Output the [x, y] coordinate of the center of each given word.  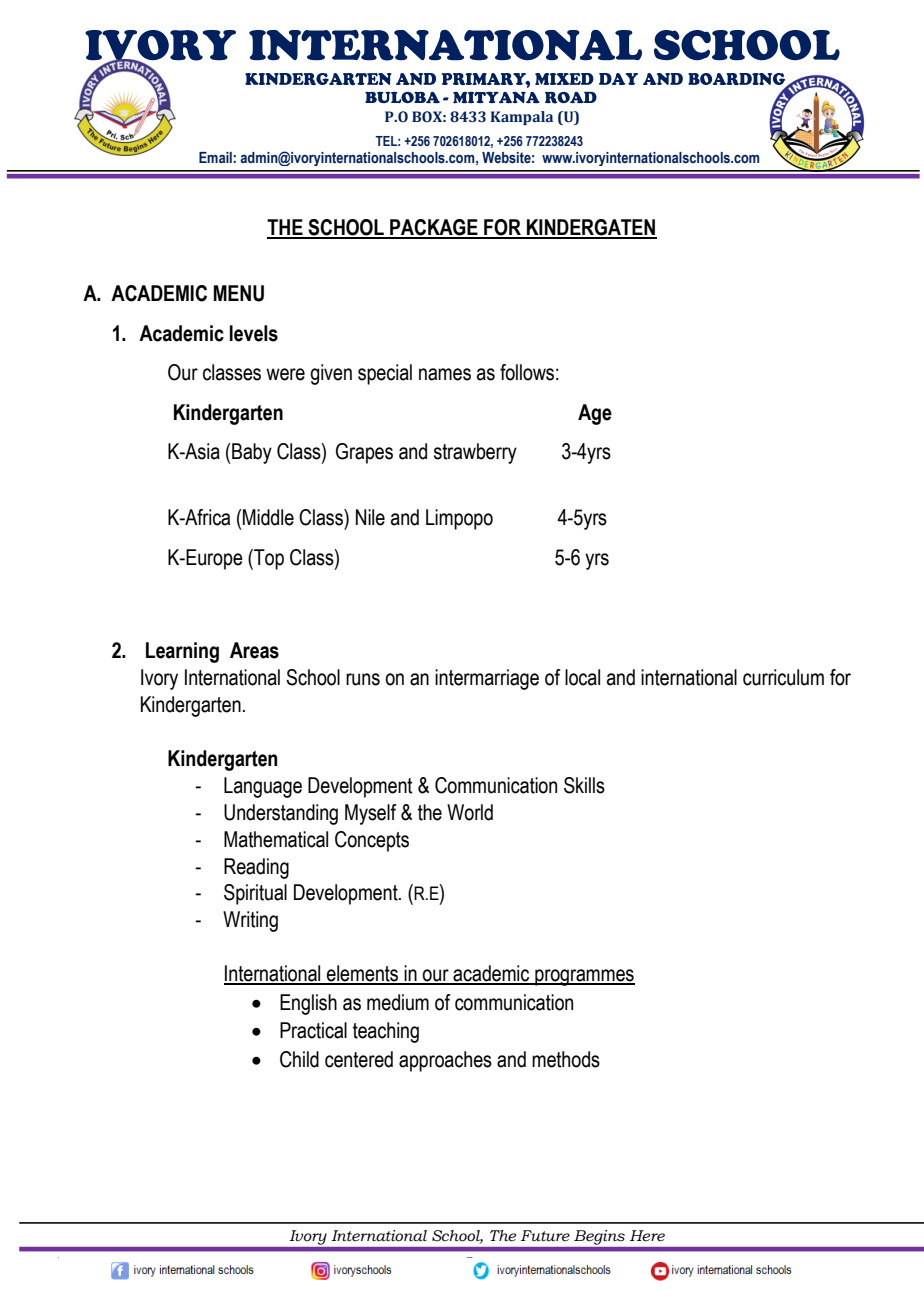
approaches [445, 1061]
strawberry [475, 453]
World [470, 812]
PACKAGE [434, 228]
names [445, 374]
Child [299, 1059]
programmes [584, 977]
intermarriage [487, 679]
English [308, 1004]
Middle [267, 517]
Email [215, 157]
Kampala [522, 118]
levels [254, 333]
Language [263, 787]
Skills [584, 785]
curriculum [783, 677]
